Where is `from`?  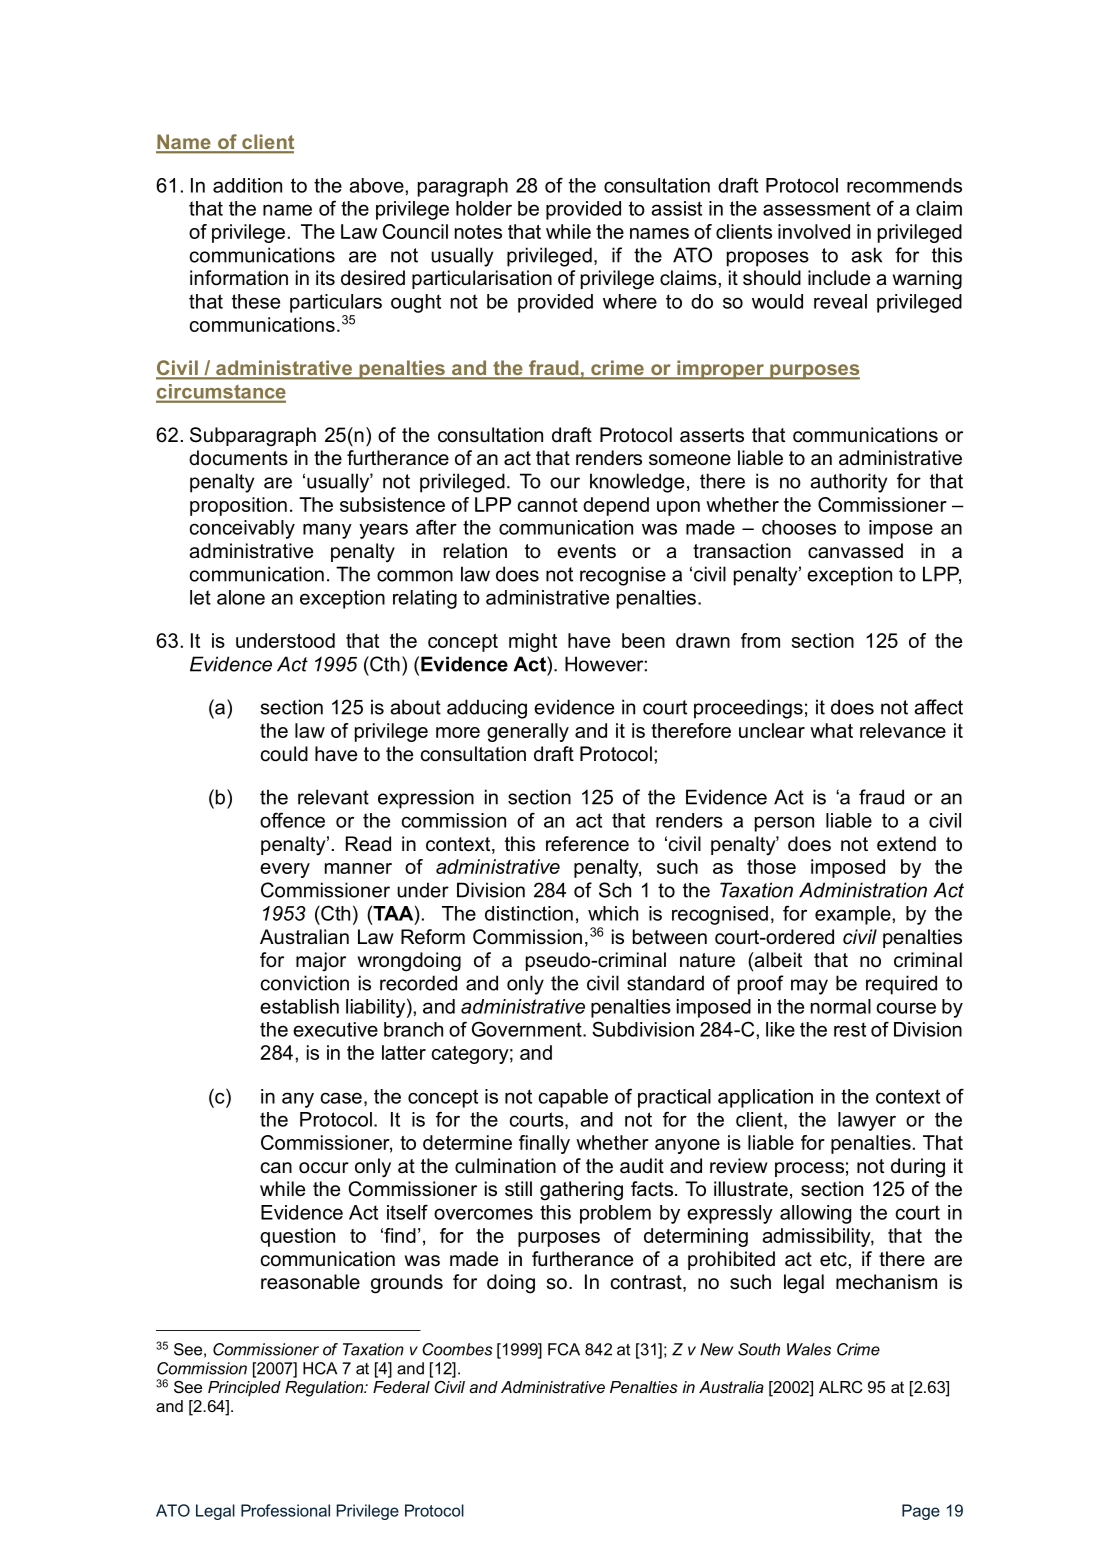
from is located at coordinates (760, 640).
